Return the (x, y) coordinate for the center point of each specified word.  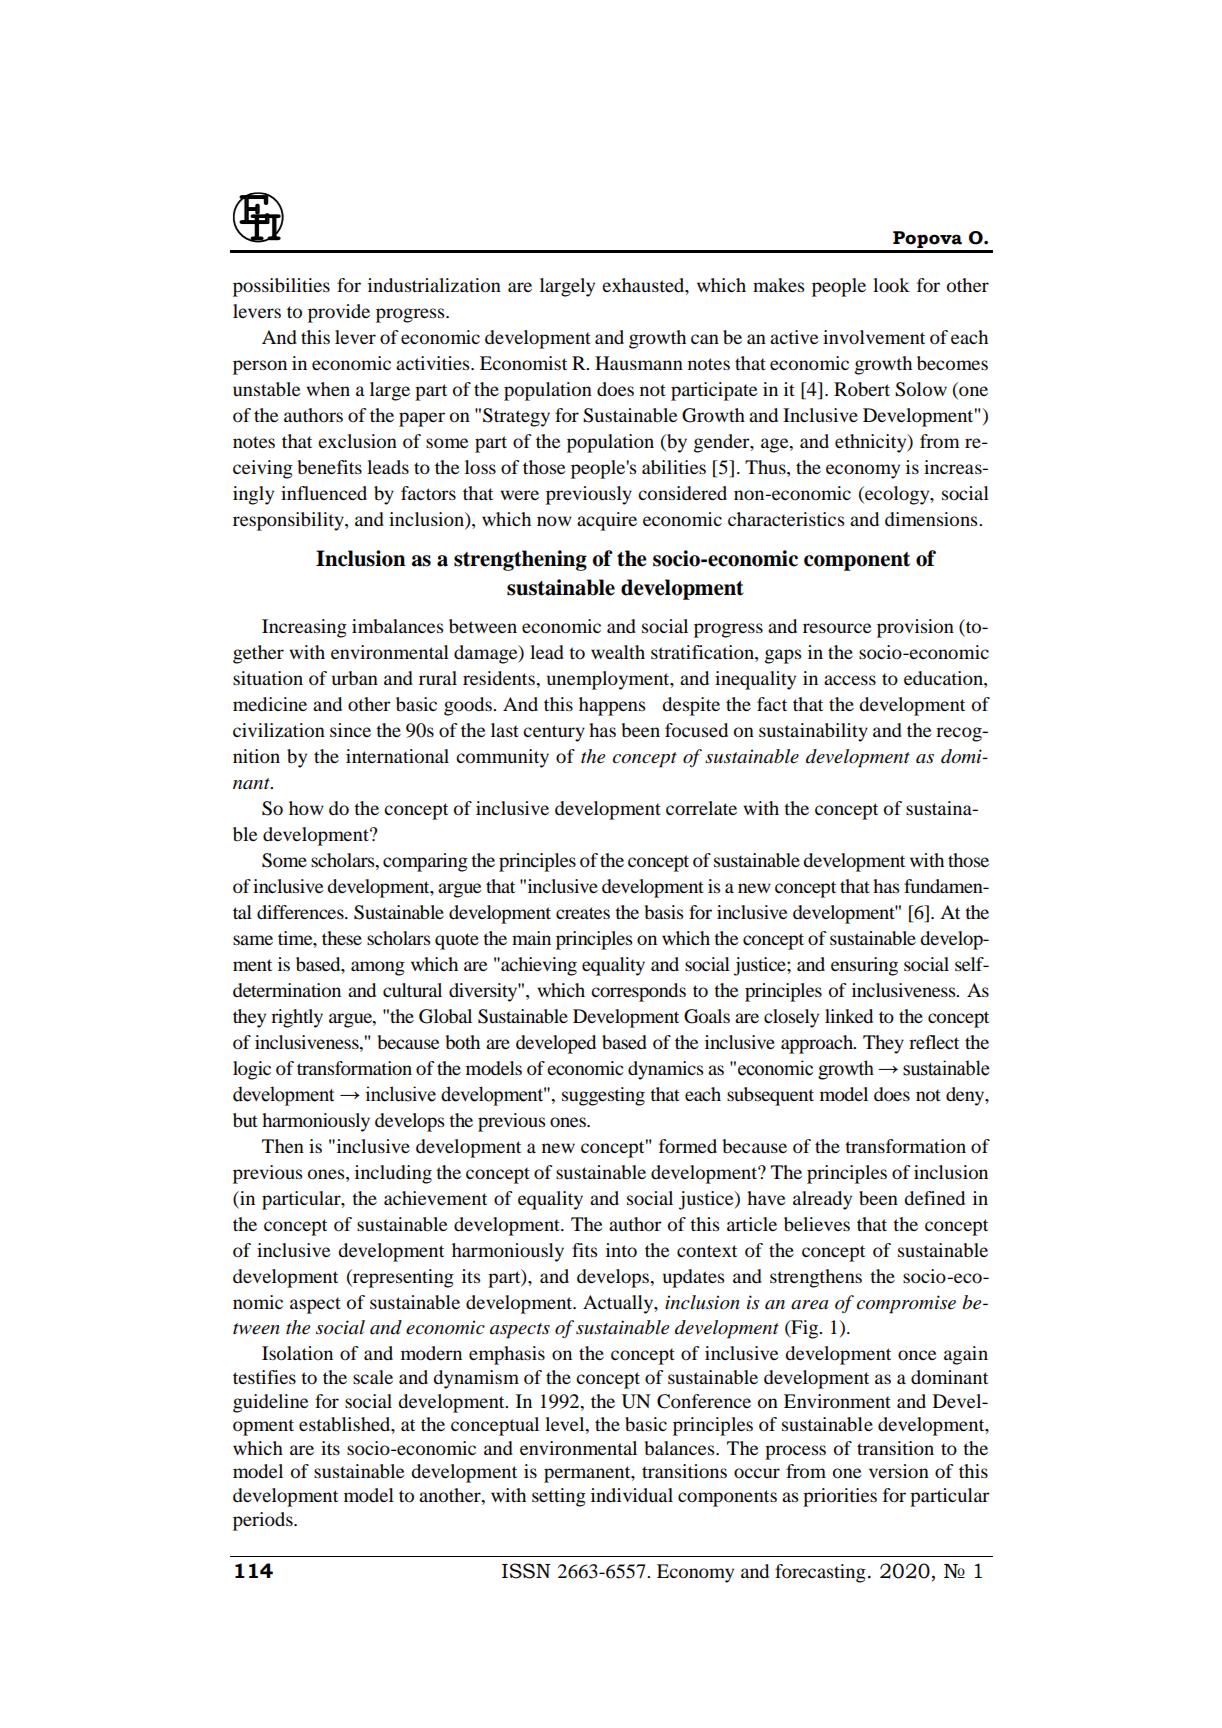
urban (355, 678)
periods (264, 1521)
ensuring (864, 966)
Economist (523, 363)
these (342, 938)
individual (632, 1495)
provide (339, 313)
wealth (618, 652)
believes (817, 1224)
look (891, 285)
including (393, 1174)
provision (915, 628)
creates (583, 913)
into (621, 1250)
